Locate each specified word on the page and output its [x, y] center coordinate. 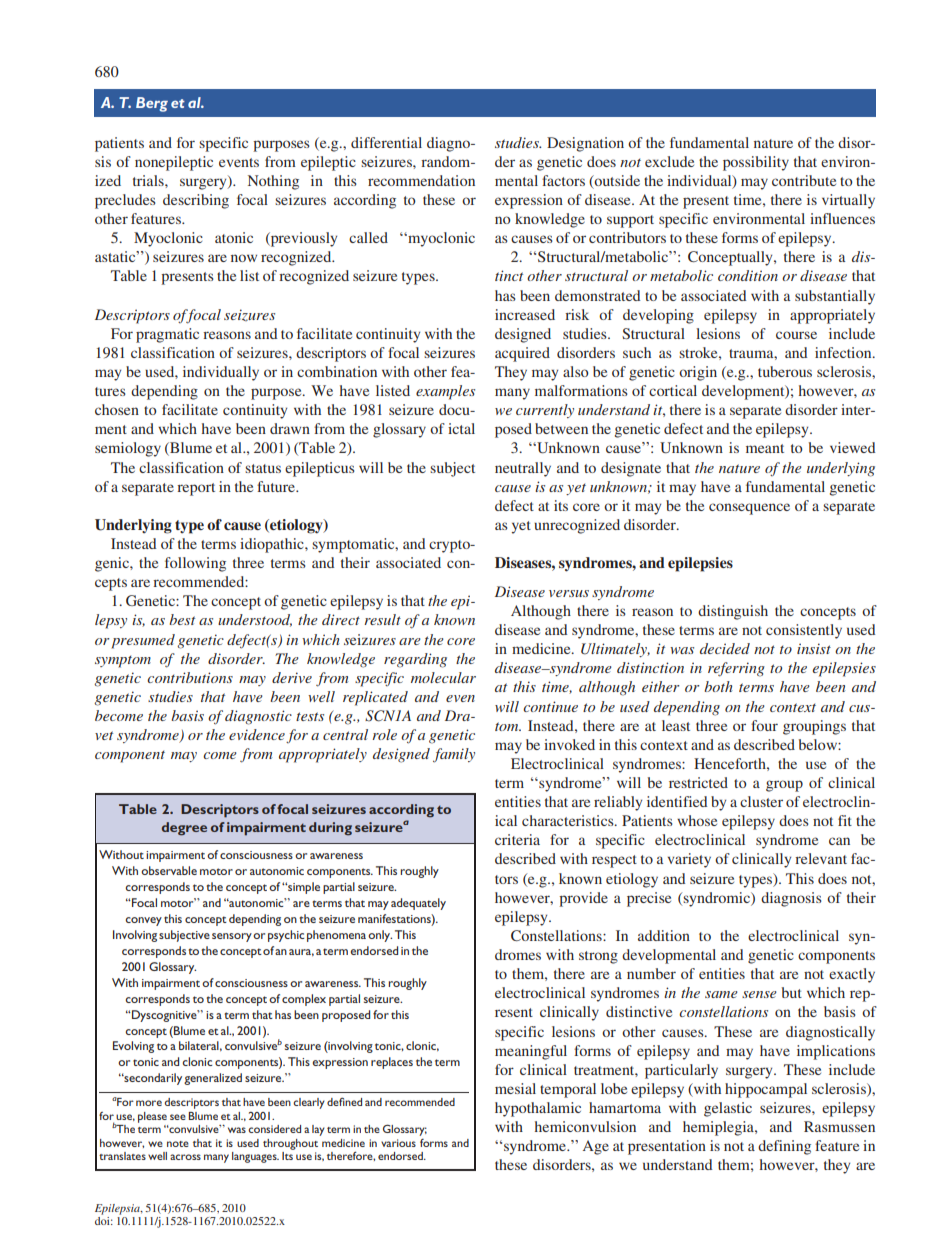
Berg [152, 104]
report [196, 489]
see [178, 1117]
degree [184, 829]
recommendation [421, 180]
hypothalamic [538, 1109]
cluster [761, 801]
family [454, 755]
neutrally [523, 469]
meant [765, 448]
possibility [756, 163]
